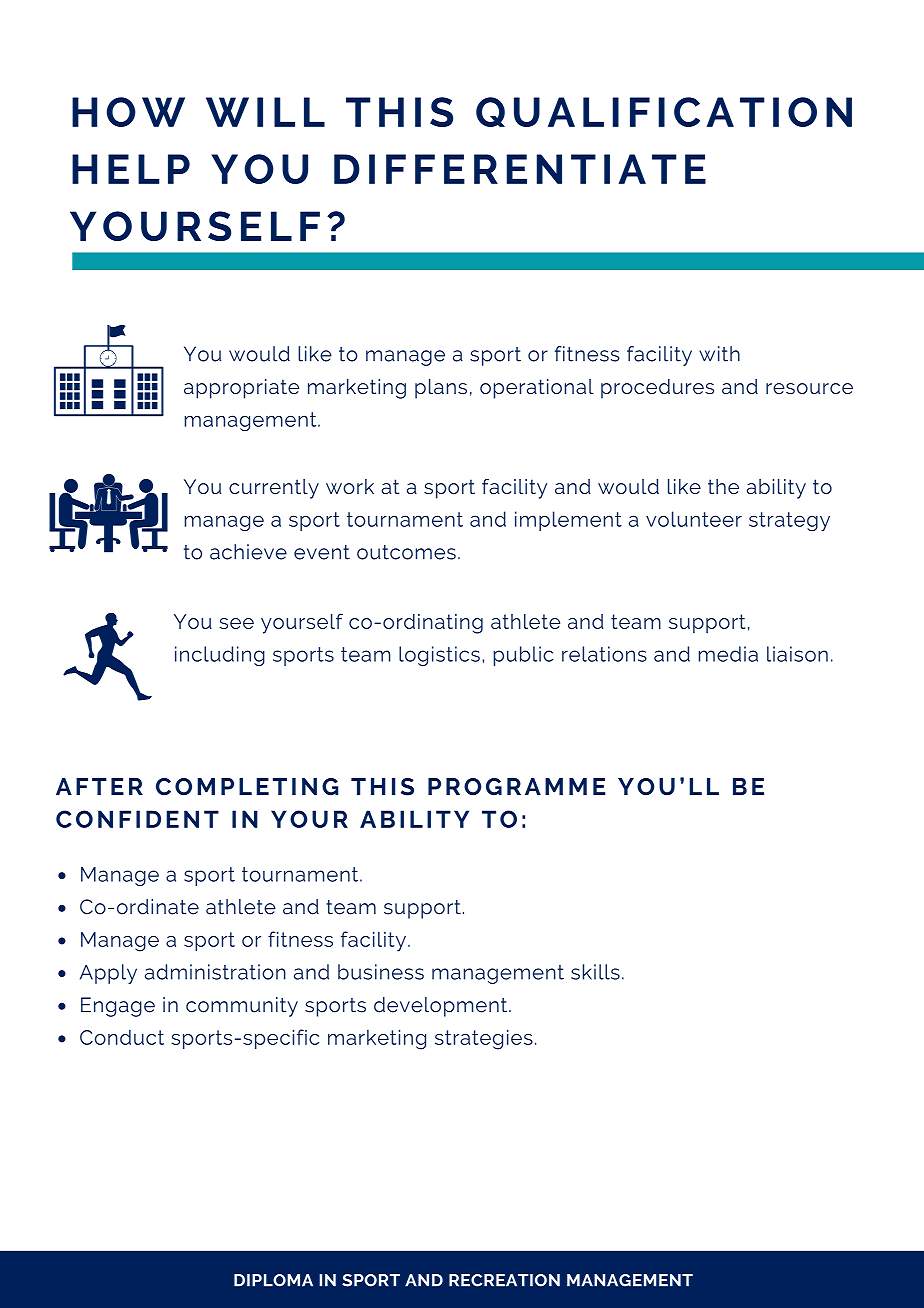 This image has height=1308, width=924. What do you see at coordinates (406, 552) in the image?
I see `outcomes` at bounding box center [406, 552].
